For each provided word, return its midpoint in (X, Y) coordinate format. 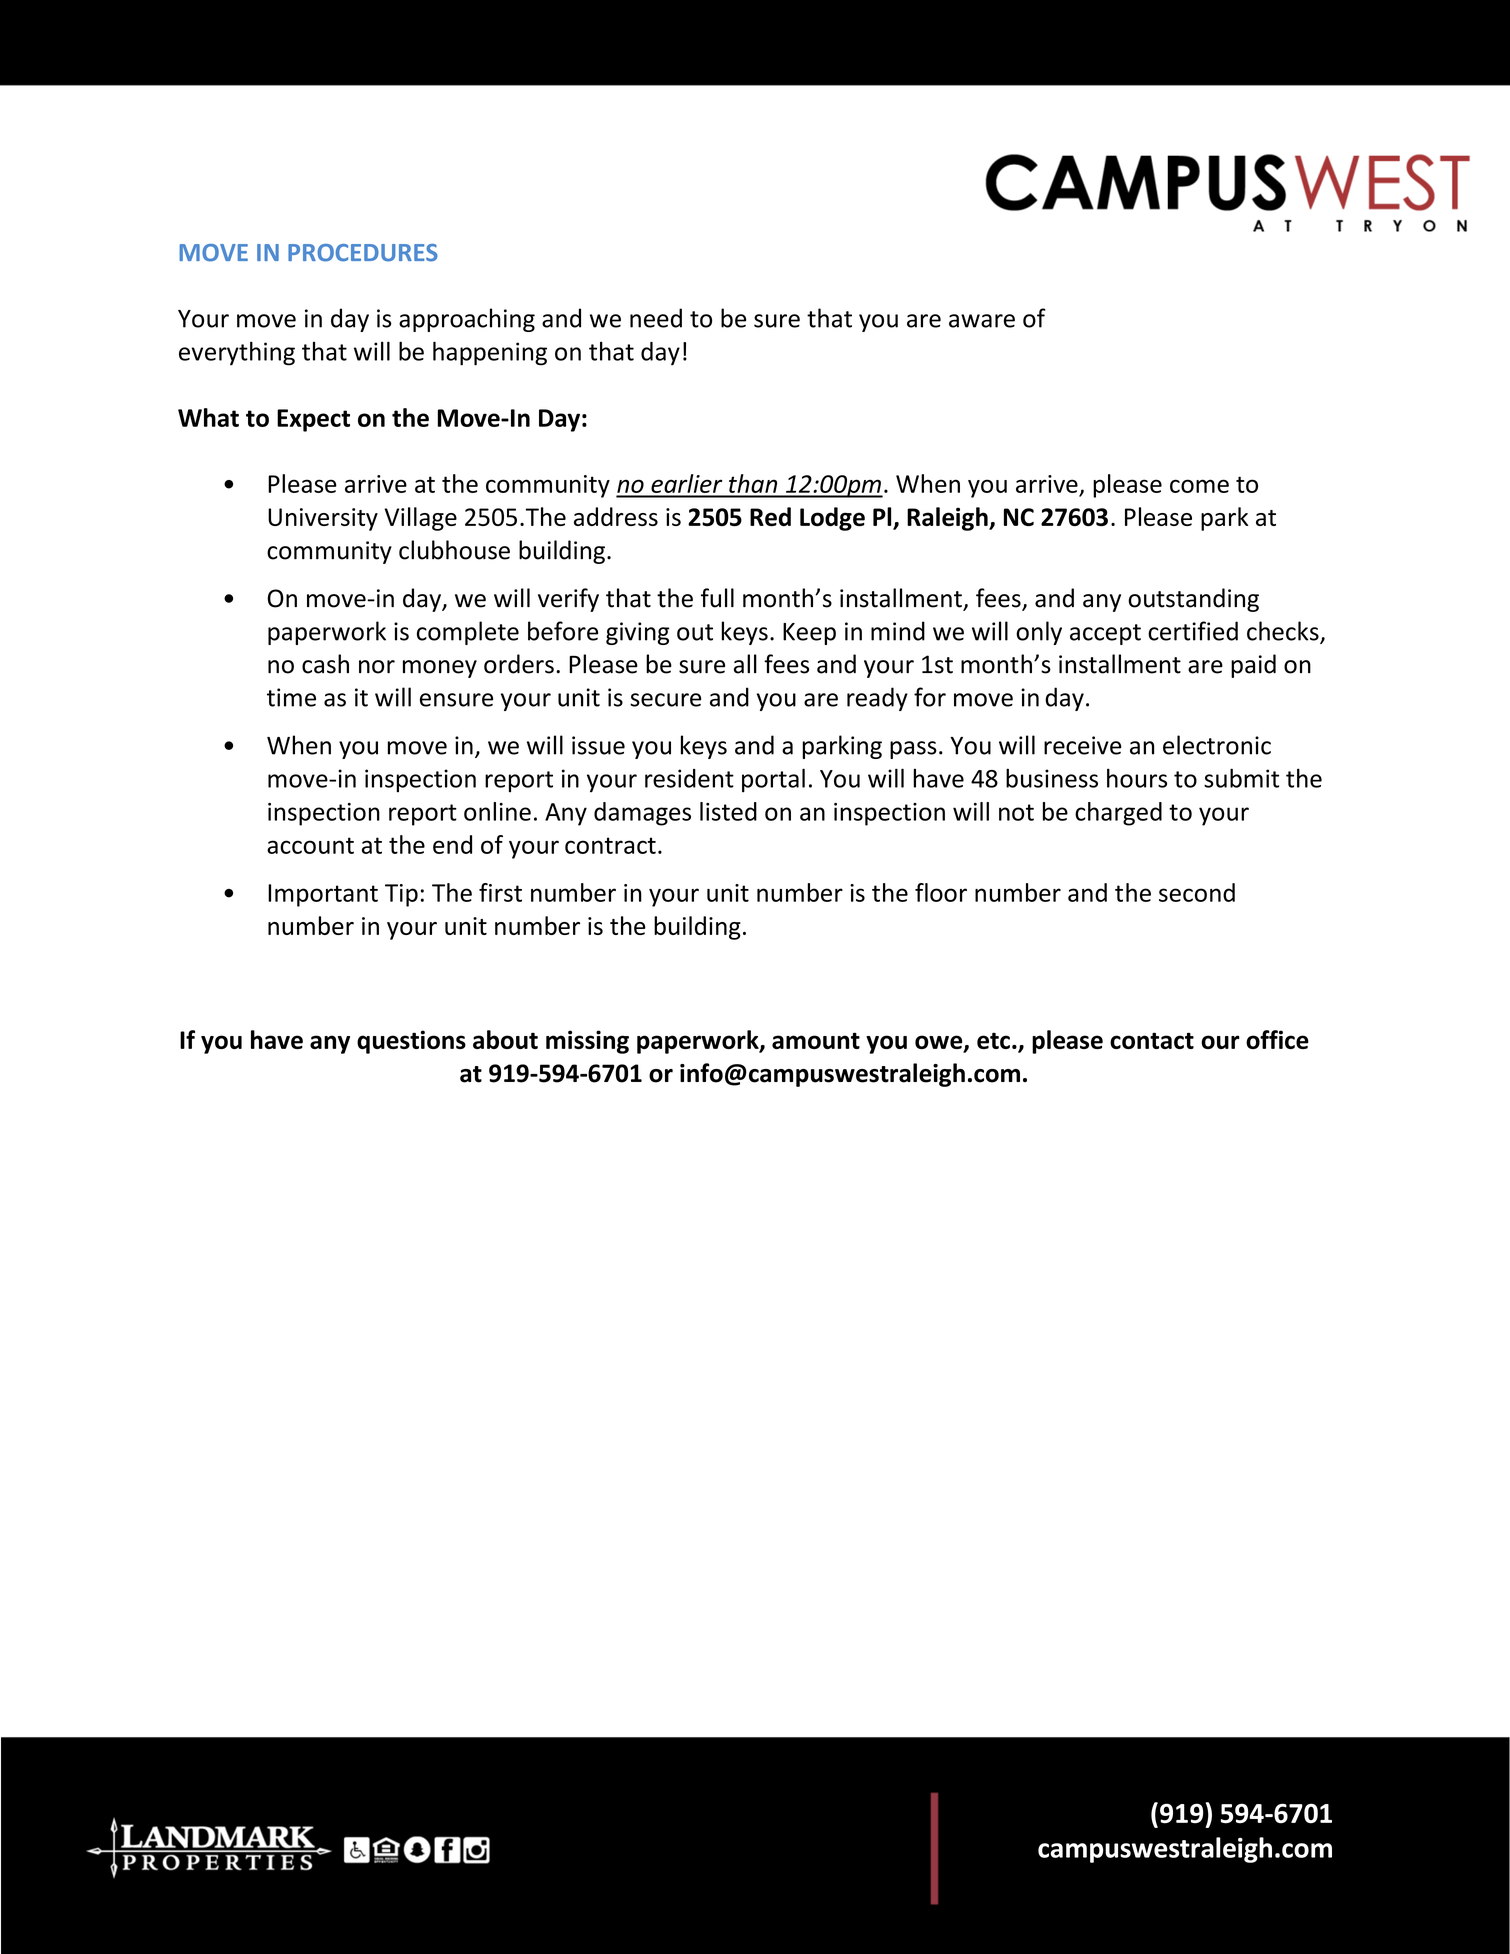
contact (1152, 1040)
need (656, 318)
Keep (809, 634)
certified (1193, 631)
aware (982, 321)
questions (411, 1042)
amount (816, 1040)
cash (325, 664)
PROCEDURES (363, 253)
